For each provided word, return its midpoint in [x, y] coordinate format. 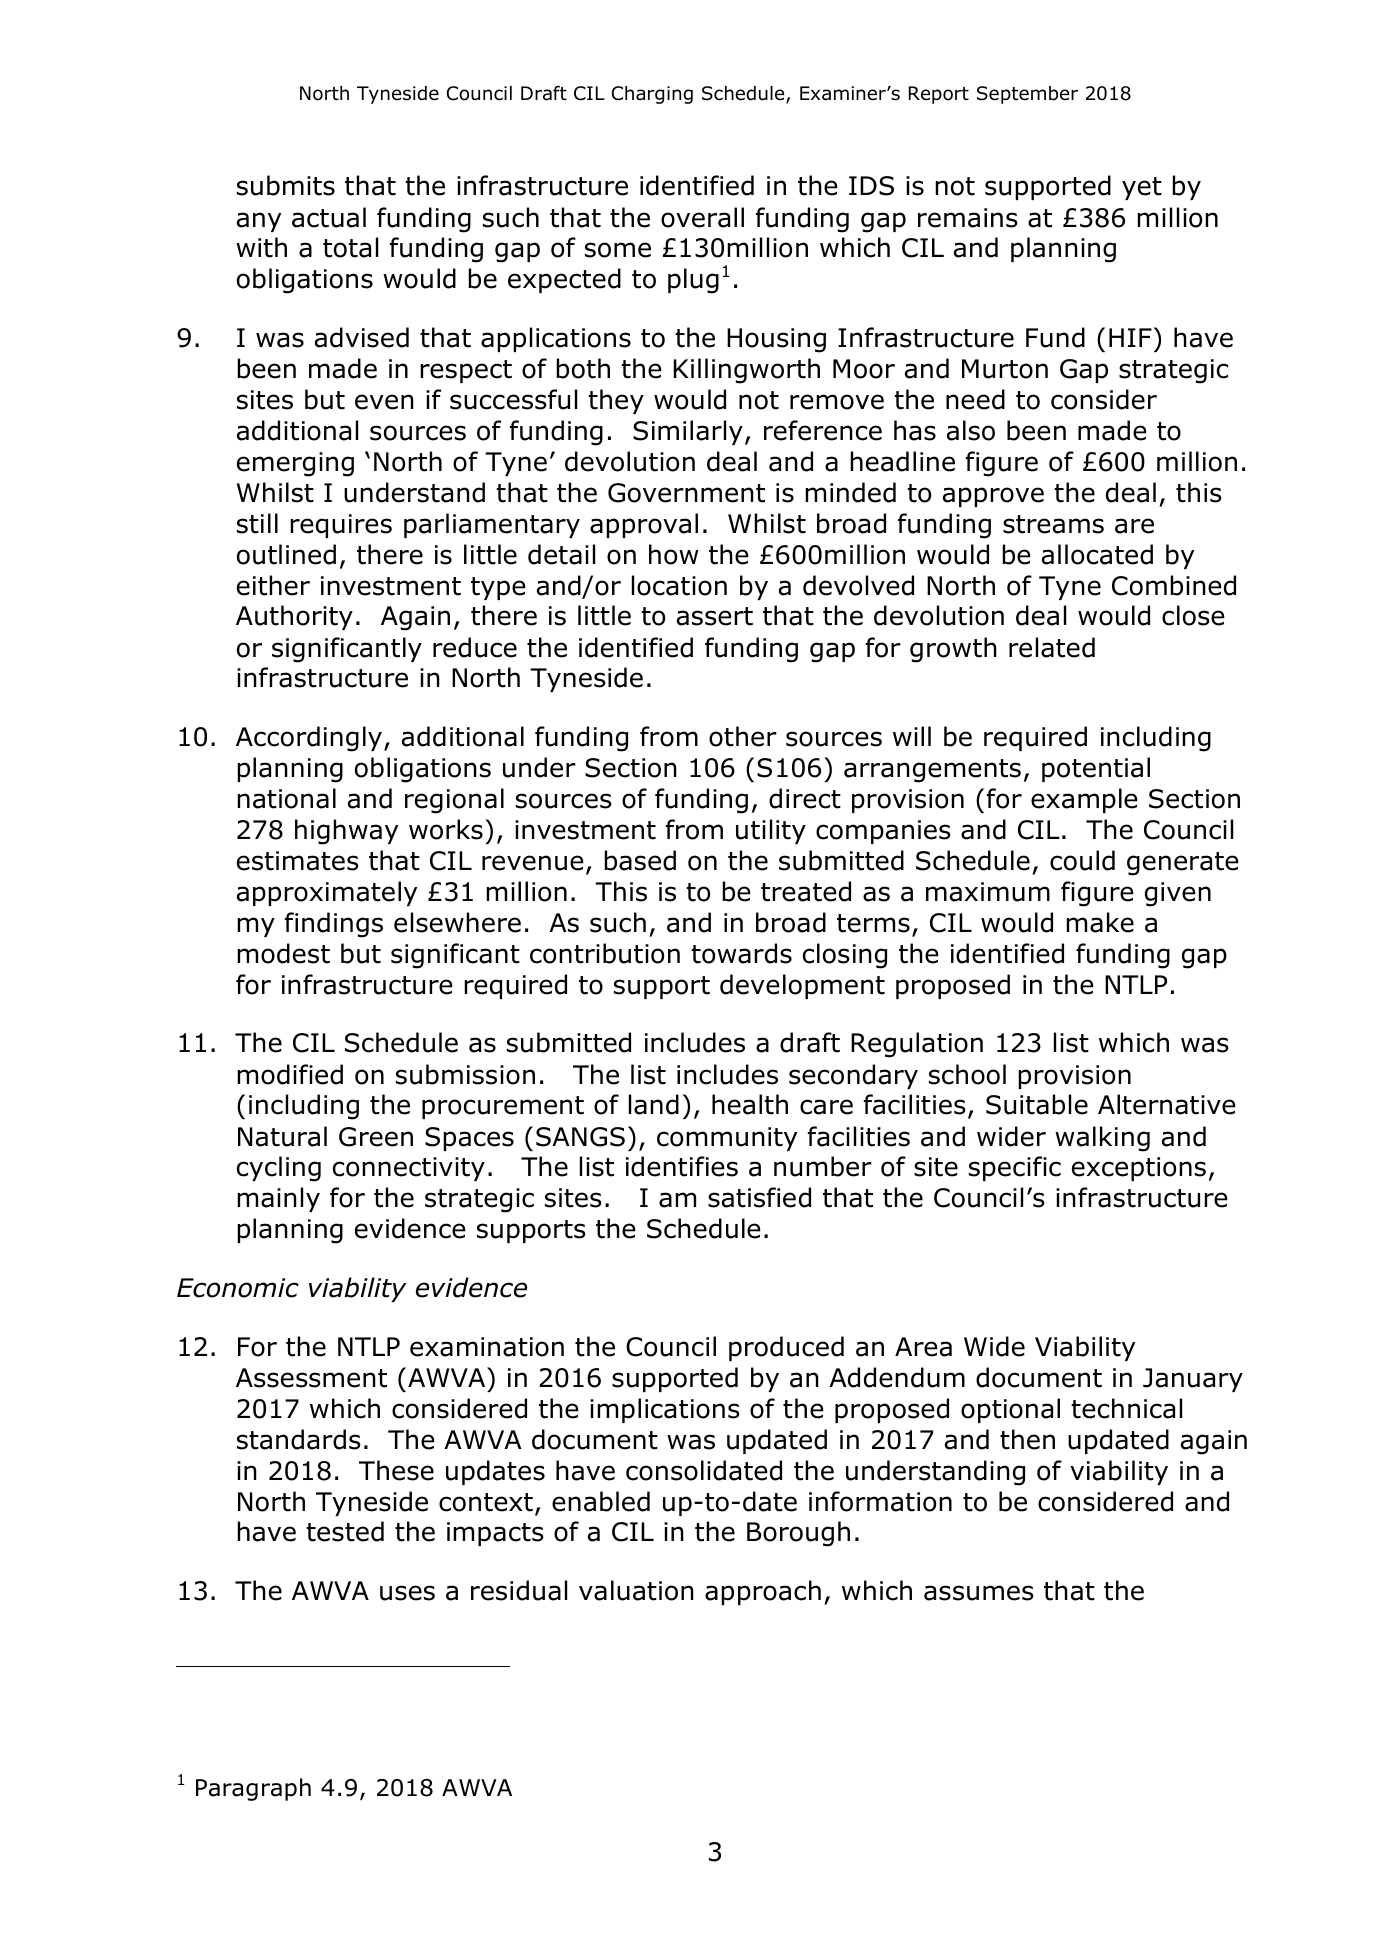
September [1027, 95]
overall [702, 217]
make [1100, 922]
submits [286, 185]
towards [741, 953]
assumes [979, 1593]
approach [763, 1592]
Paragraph [253, 1789]
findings [334, 925]
